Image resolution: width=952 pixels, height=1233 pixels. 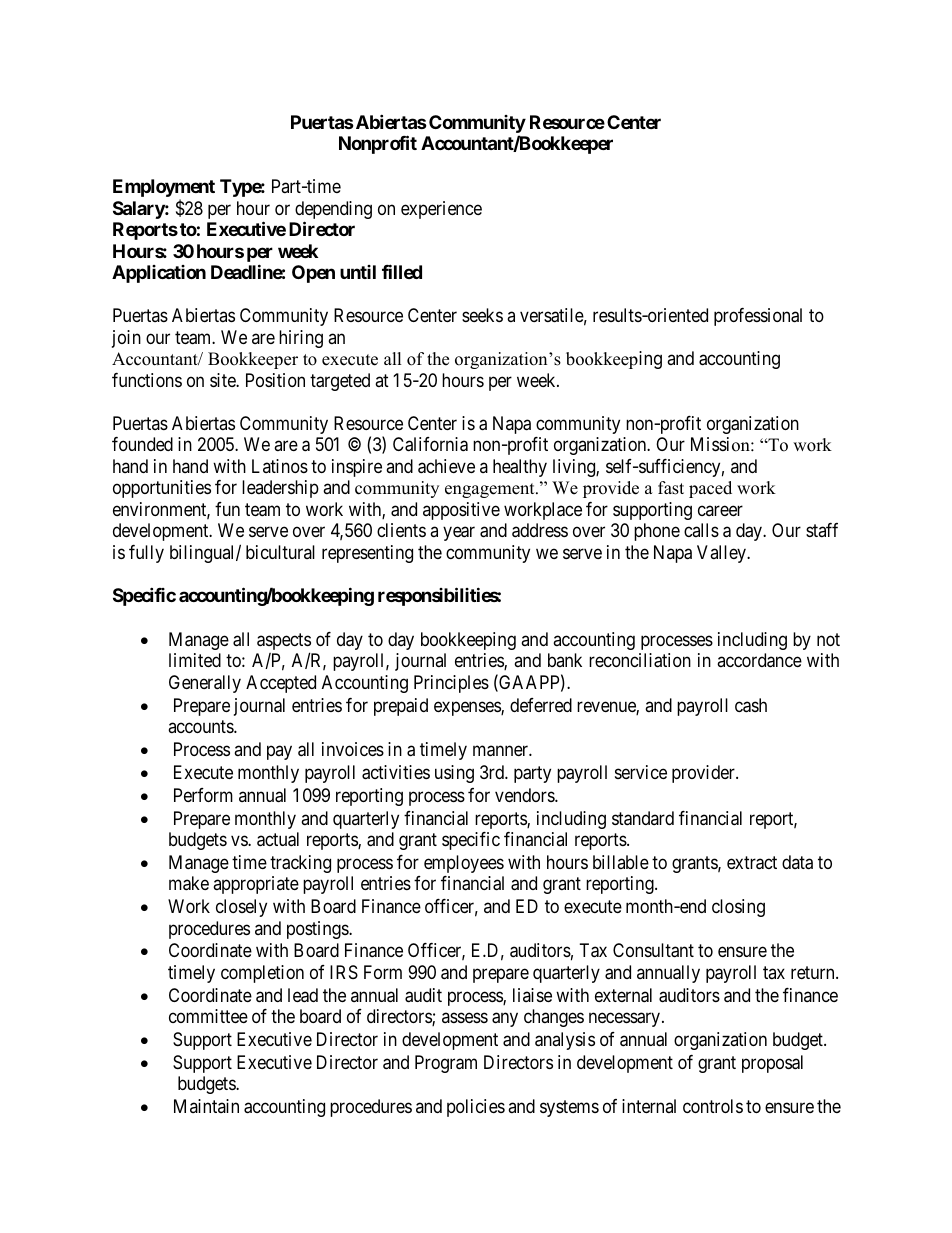 What do you see at coordinates (206, 1106) in the screenshot?
I see `Maintain` at bounding box center [206, 1106].
